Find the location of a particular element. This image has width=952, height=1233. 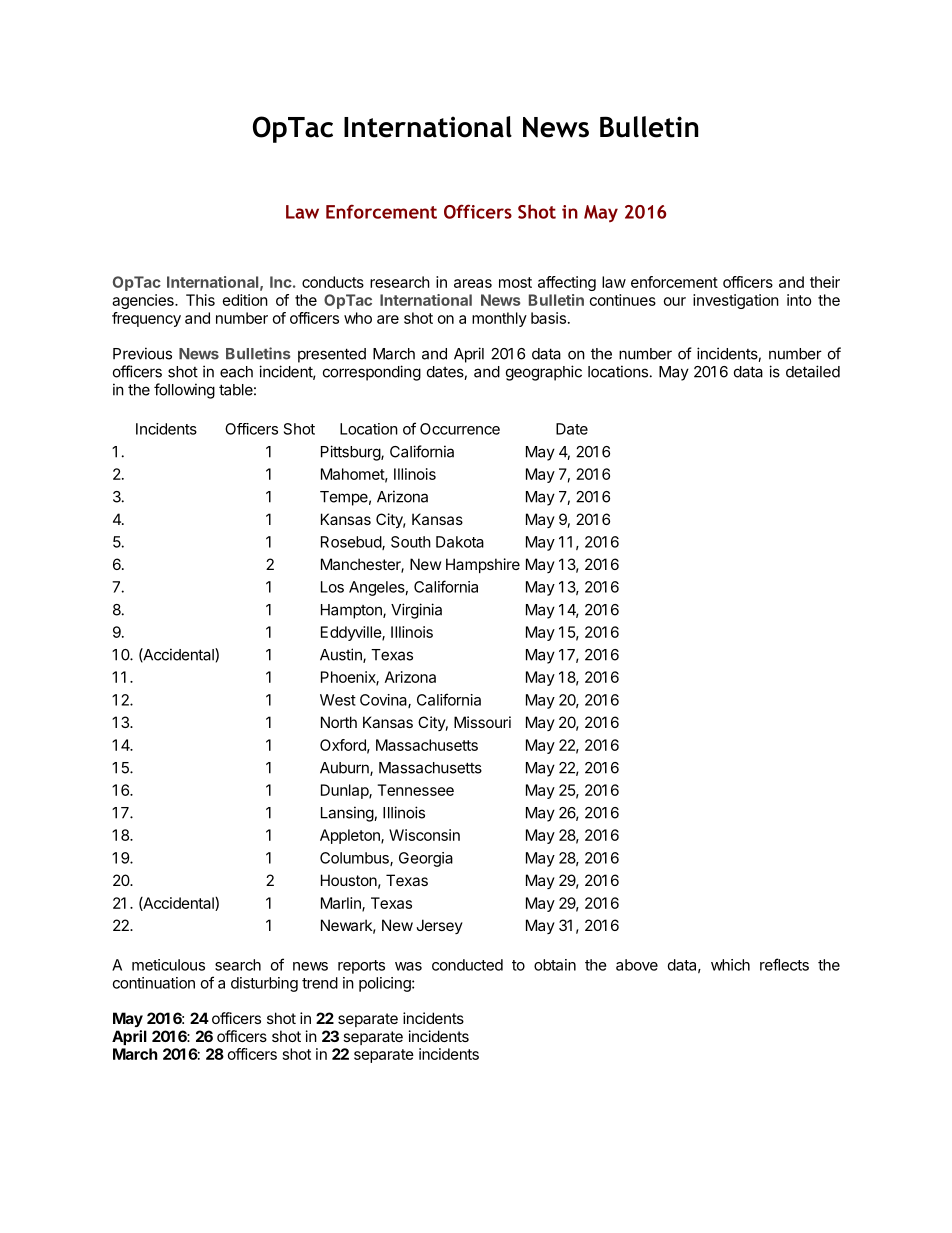

Dakota is located at coordinates (460, 542).
